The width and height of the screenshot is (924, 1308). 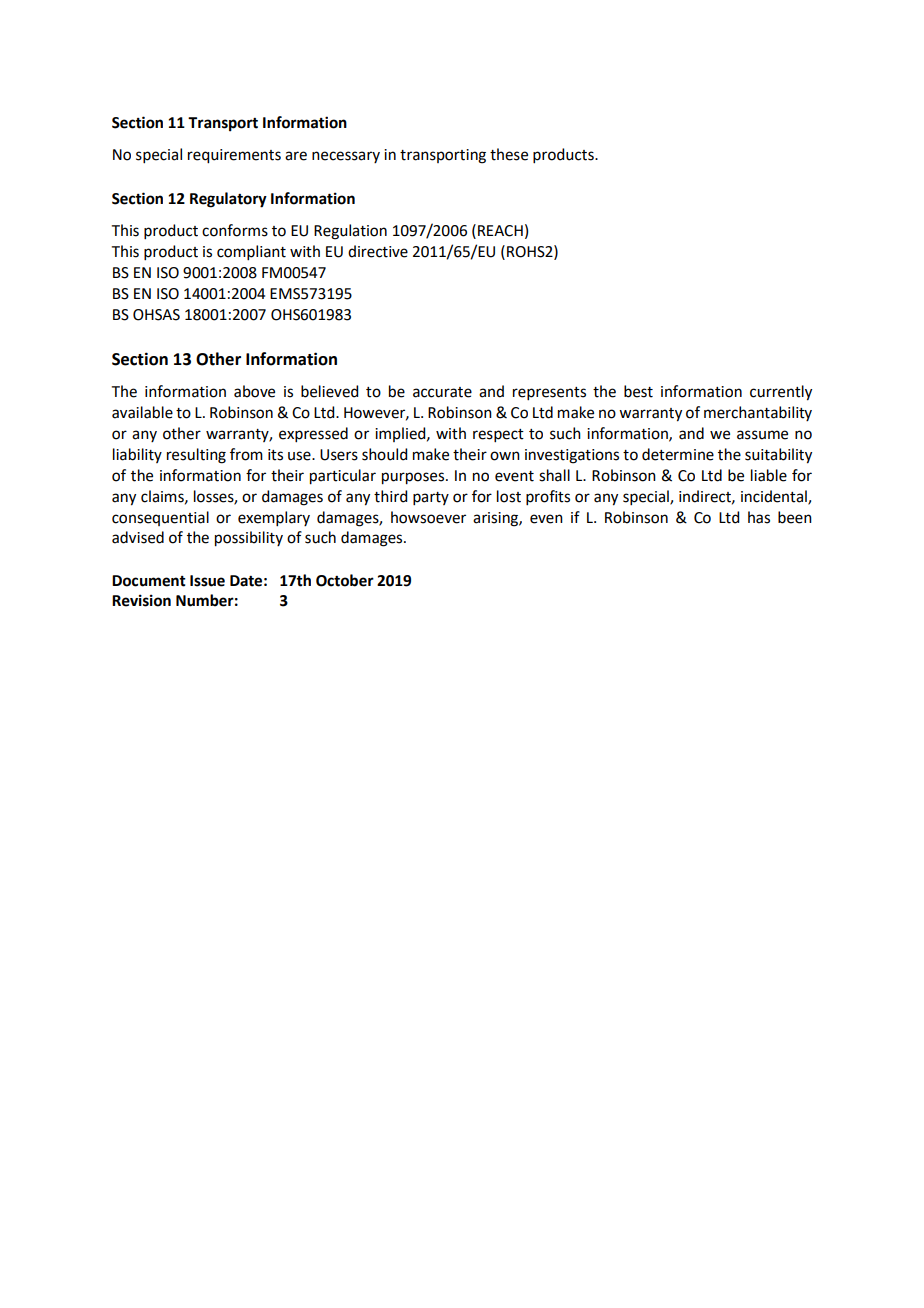 I want to click on REACH, so click(x=500, y=231).
